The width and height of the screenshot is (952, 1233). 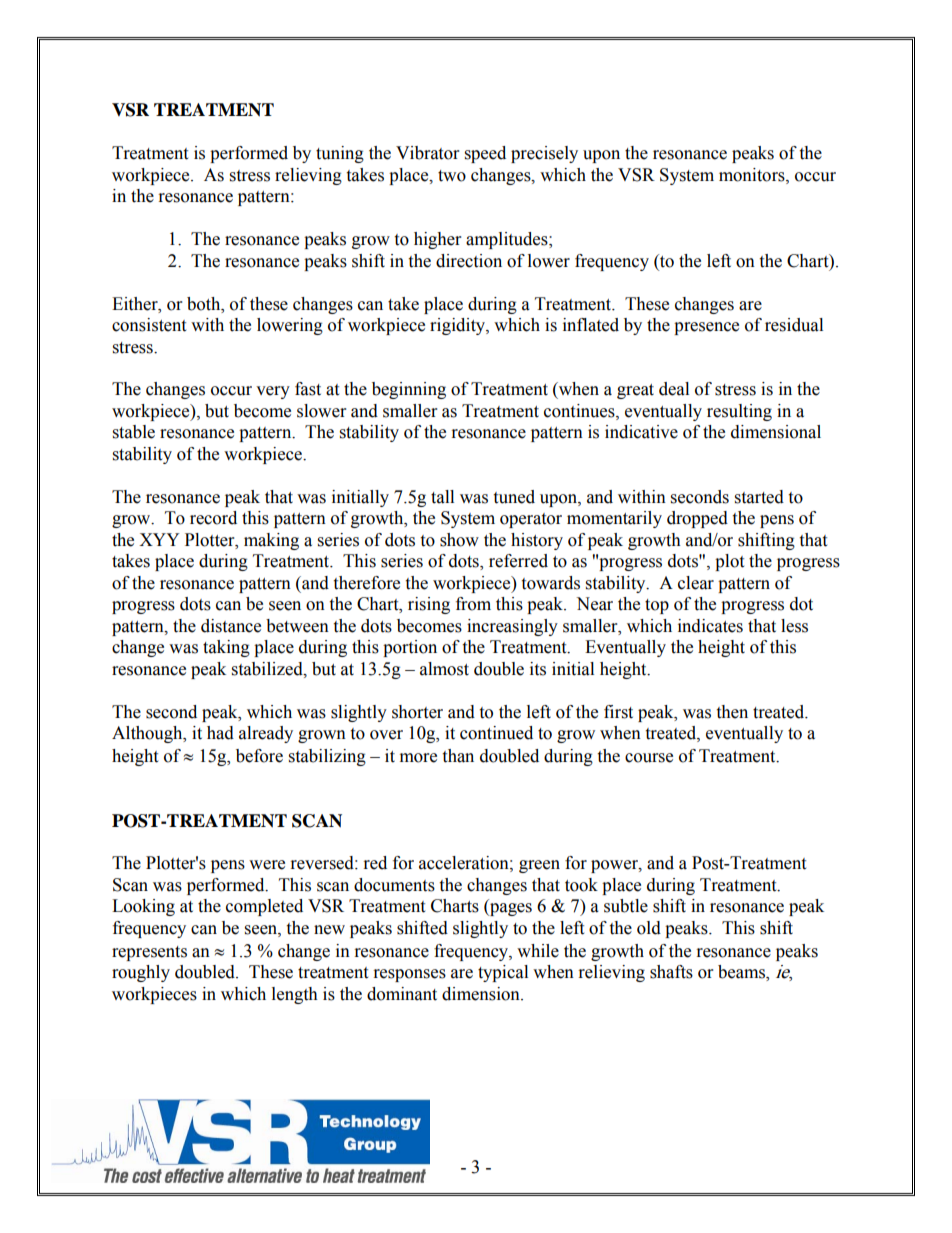 I want to click on two, so click(x=452, y=176).
